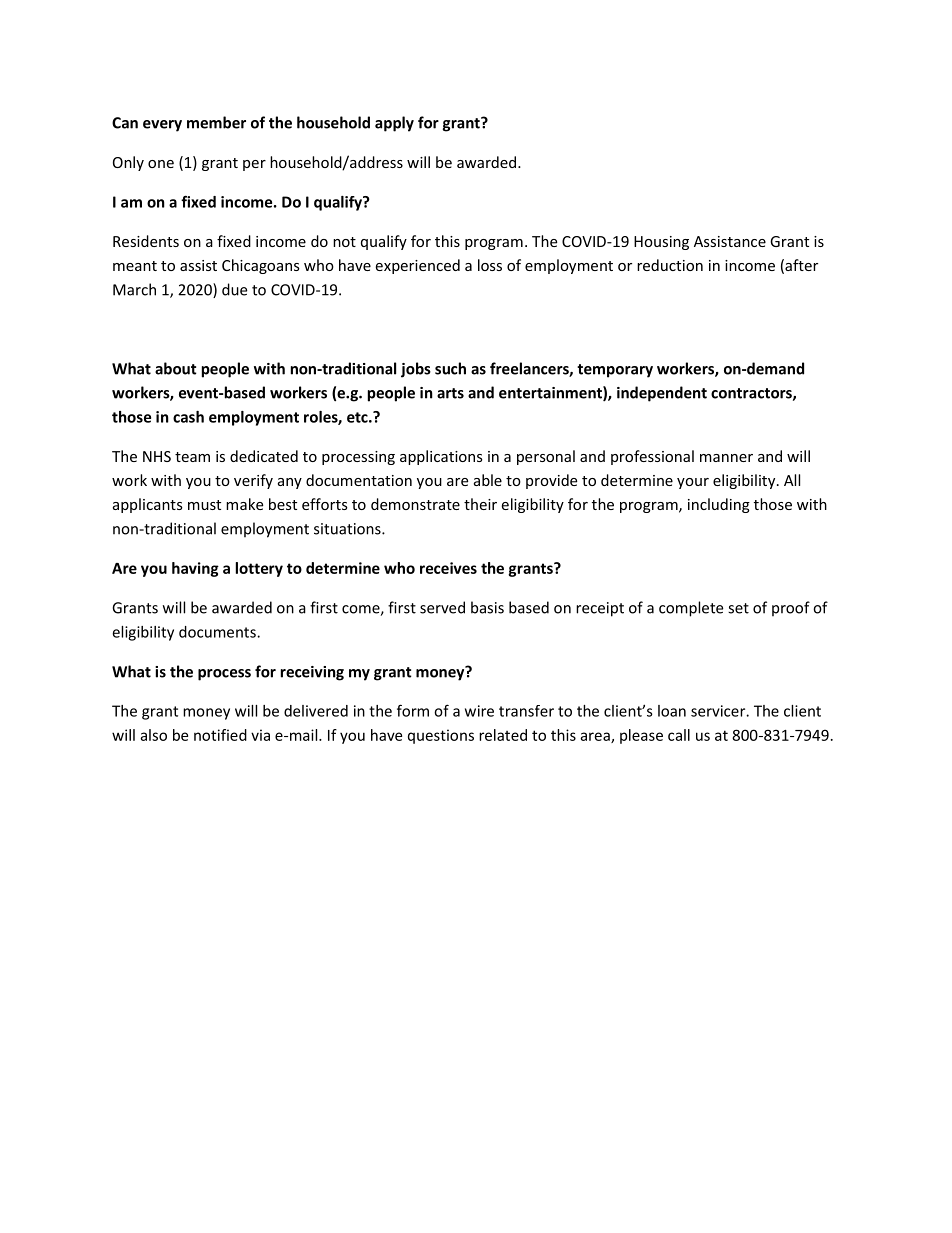 This screenshot has width=952, height=1233. I want to click on applications, so click(441, 457).
